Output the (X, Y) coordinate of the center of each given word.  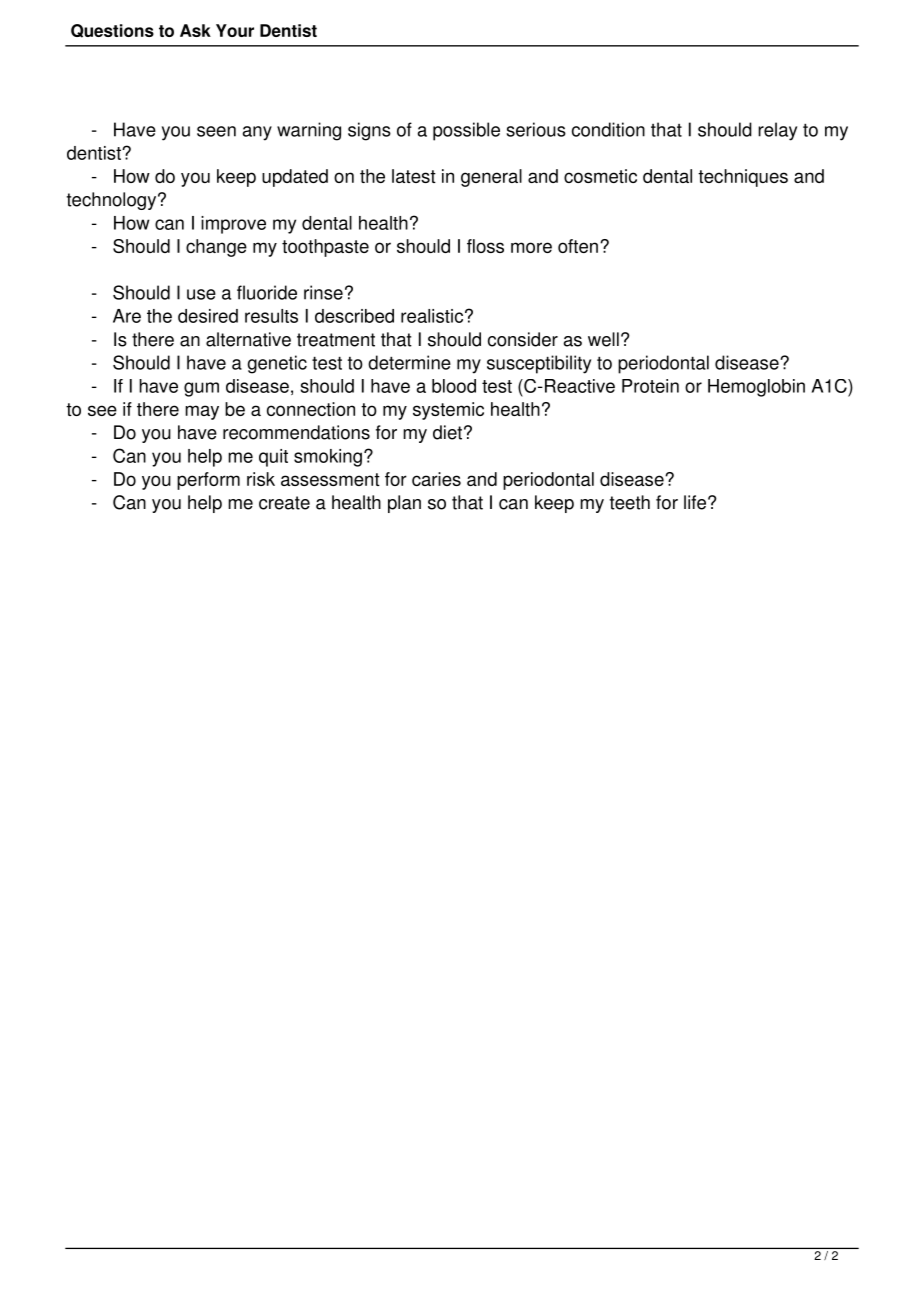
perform (208, 481)
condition (608, 129)
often (578, 246)
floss (485, 246)
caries (436, 479)
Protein (650, 386)
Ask (195, 30)
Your (235, 30)
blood (454, 386)
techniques (743, 178)
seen (216, 131)
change (216, 248)
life (695, 502)
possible (466, 131)
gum (201, 389)
